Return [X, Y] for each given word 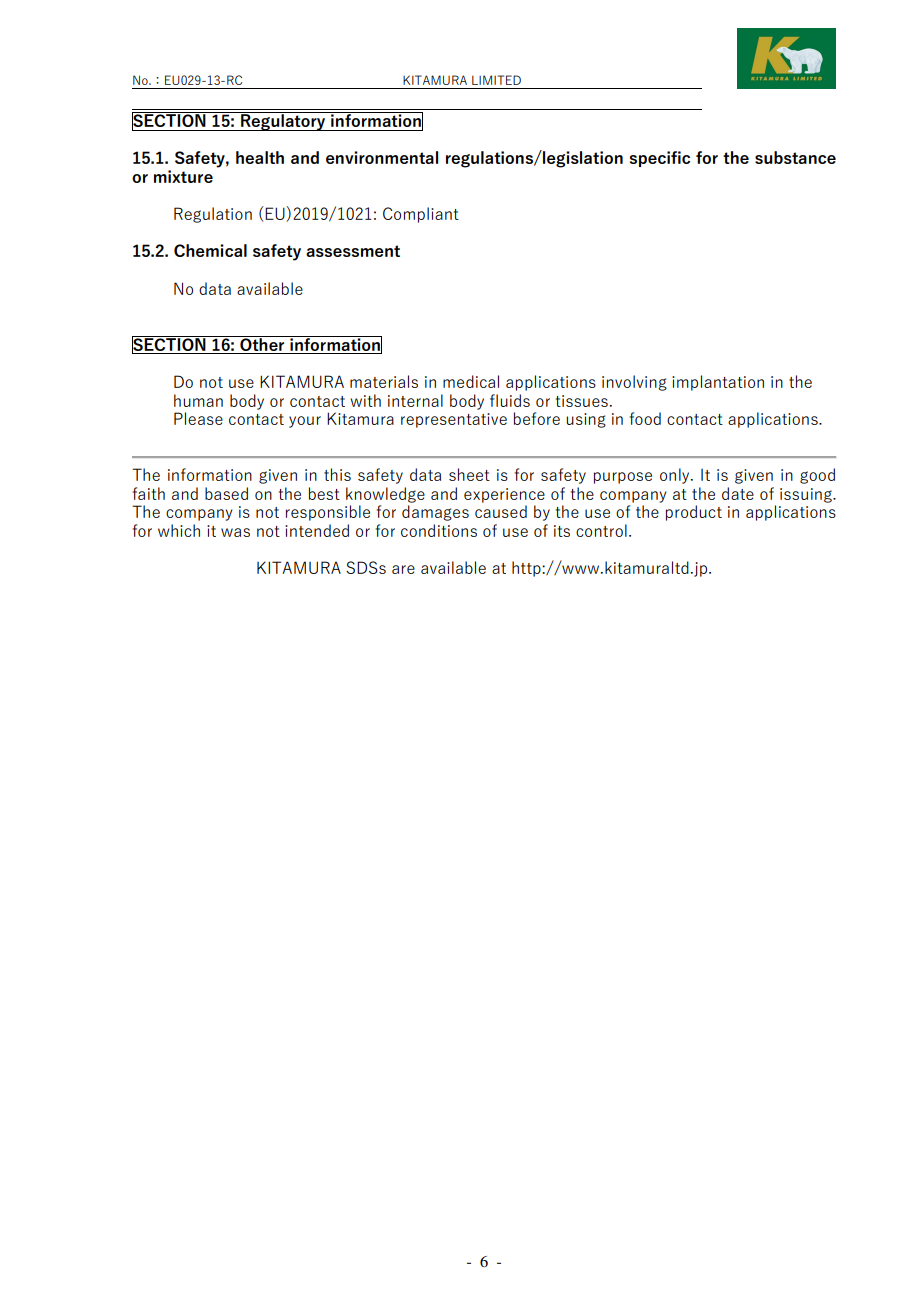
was [235, 532]
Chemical [210, 250]
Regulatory [283, 121]
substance [795, 157]
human [198, 400]
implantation [718, 383]
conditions [439, 530]
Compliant [421, 215]
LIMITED [496, 80]
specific [660, 159]
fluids [510, 400]
